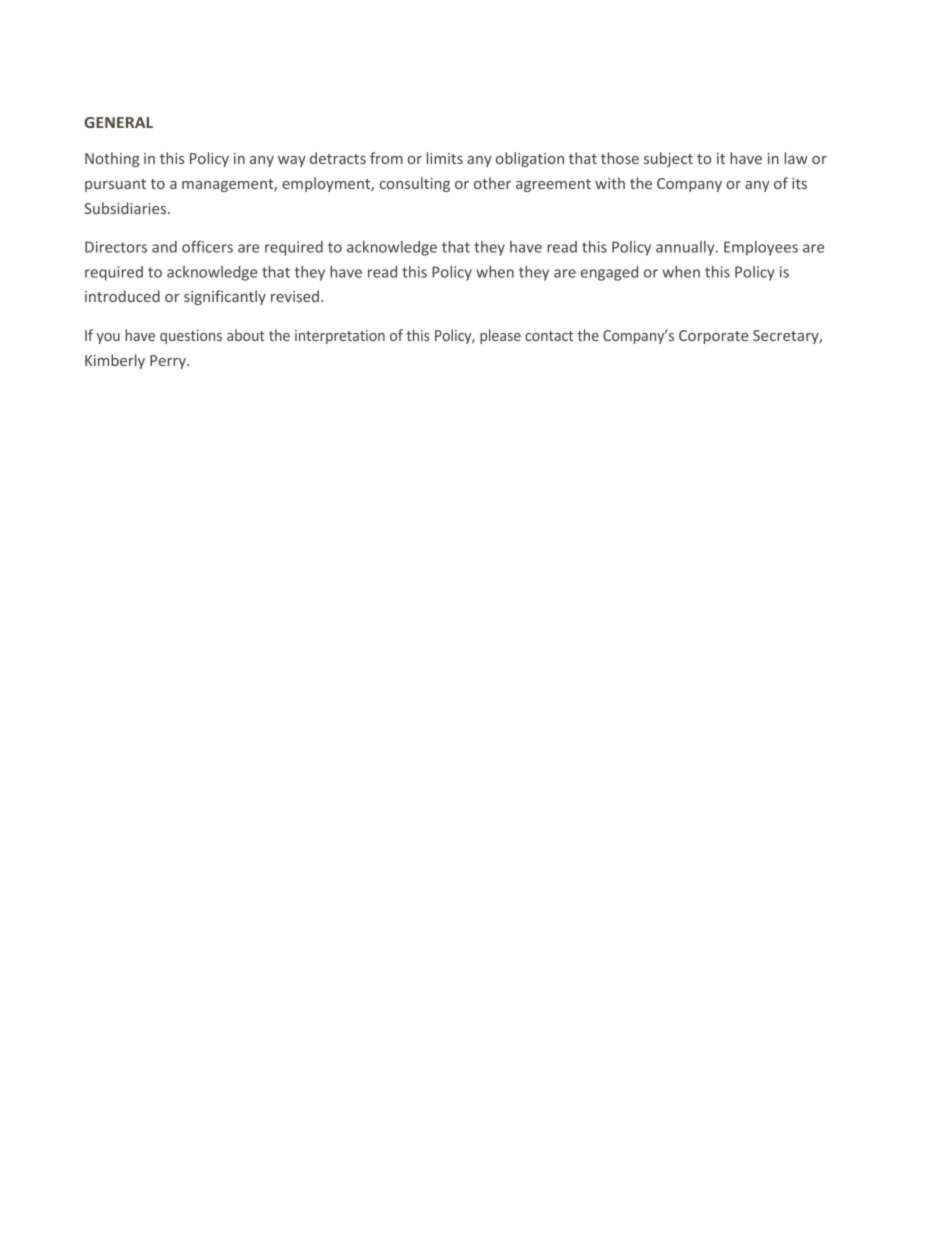 This document has width=952, height=1233. I want to click on consulting, so click(415, 184).
